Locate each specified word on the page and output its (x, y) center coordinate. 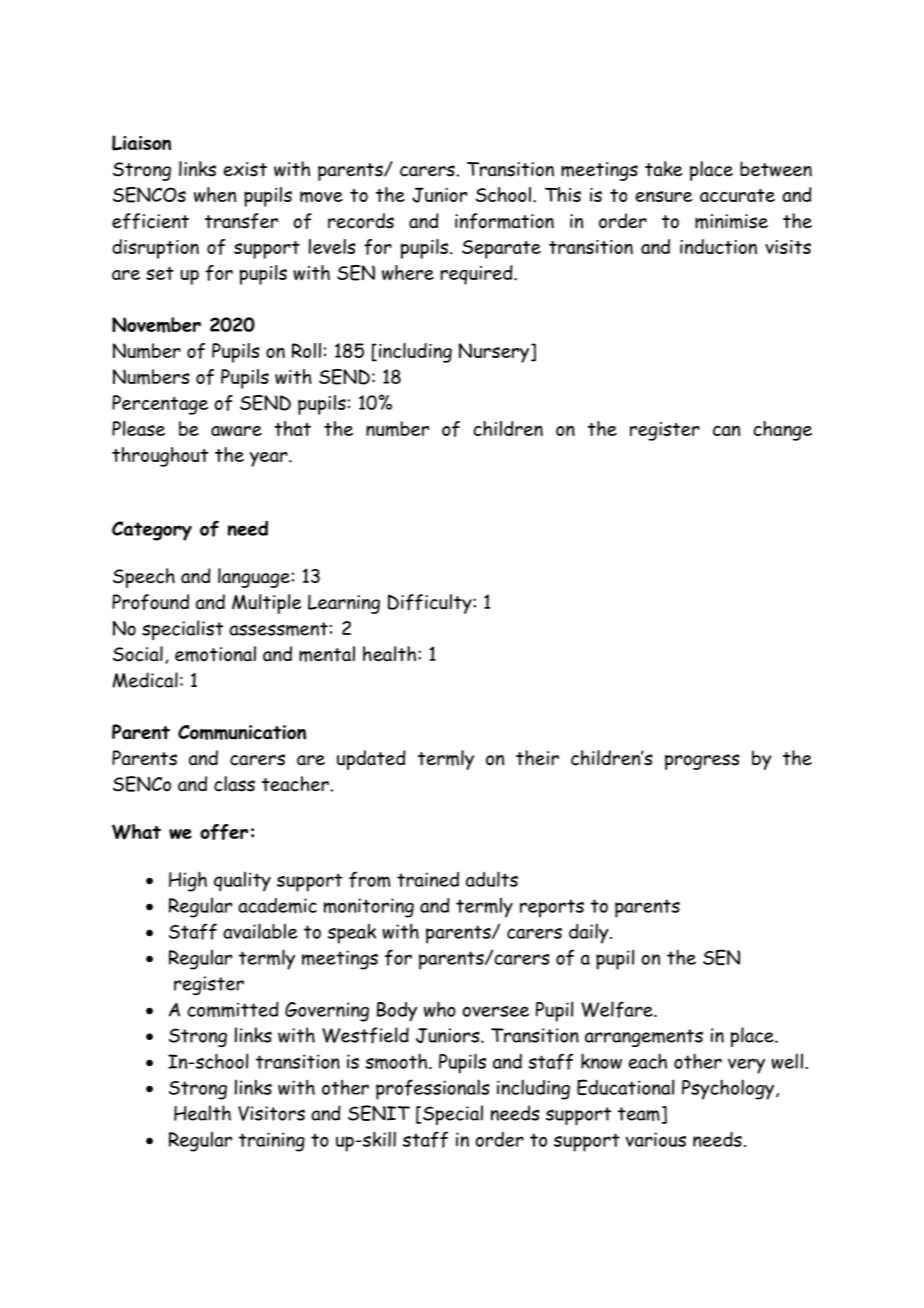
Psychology (729, 1089)
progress (702, 762)
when (215, 194)
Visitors (271, 1113)
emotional (215, 654)
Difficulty (431, 604)
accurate (737, 195)
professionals (433, 1089)
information (504, 221)
